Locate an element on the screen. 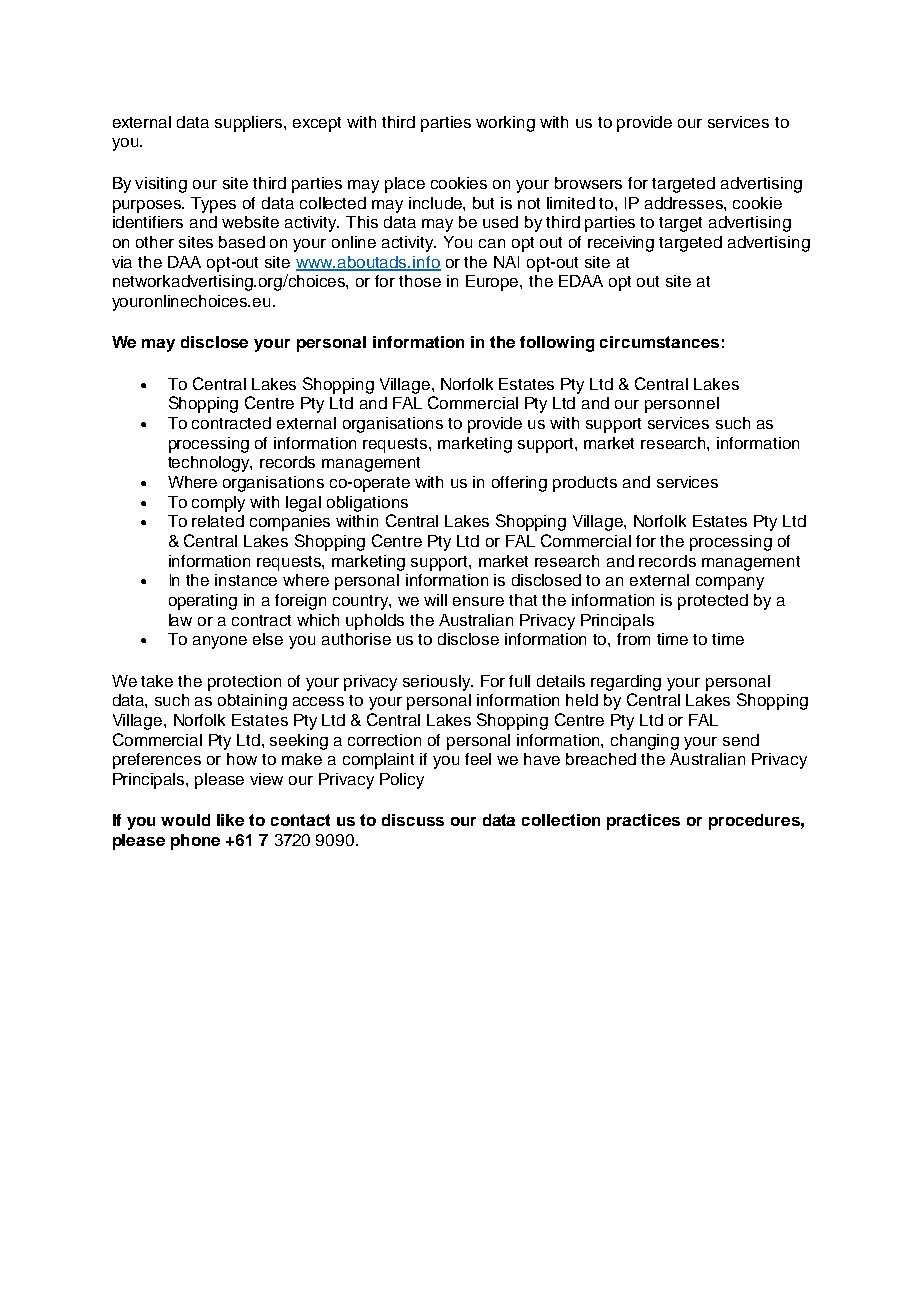  products is located at coordinates (585, 484).
